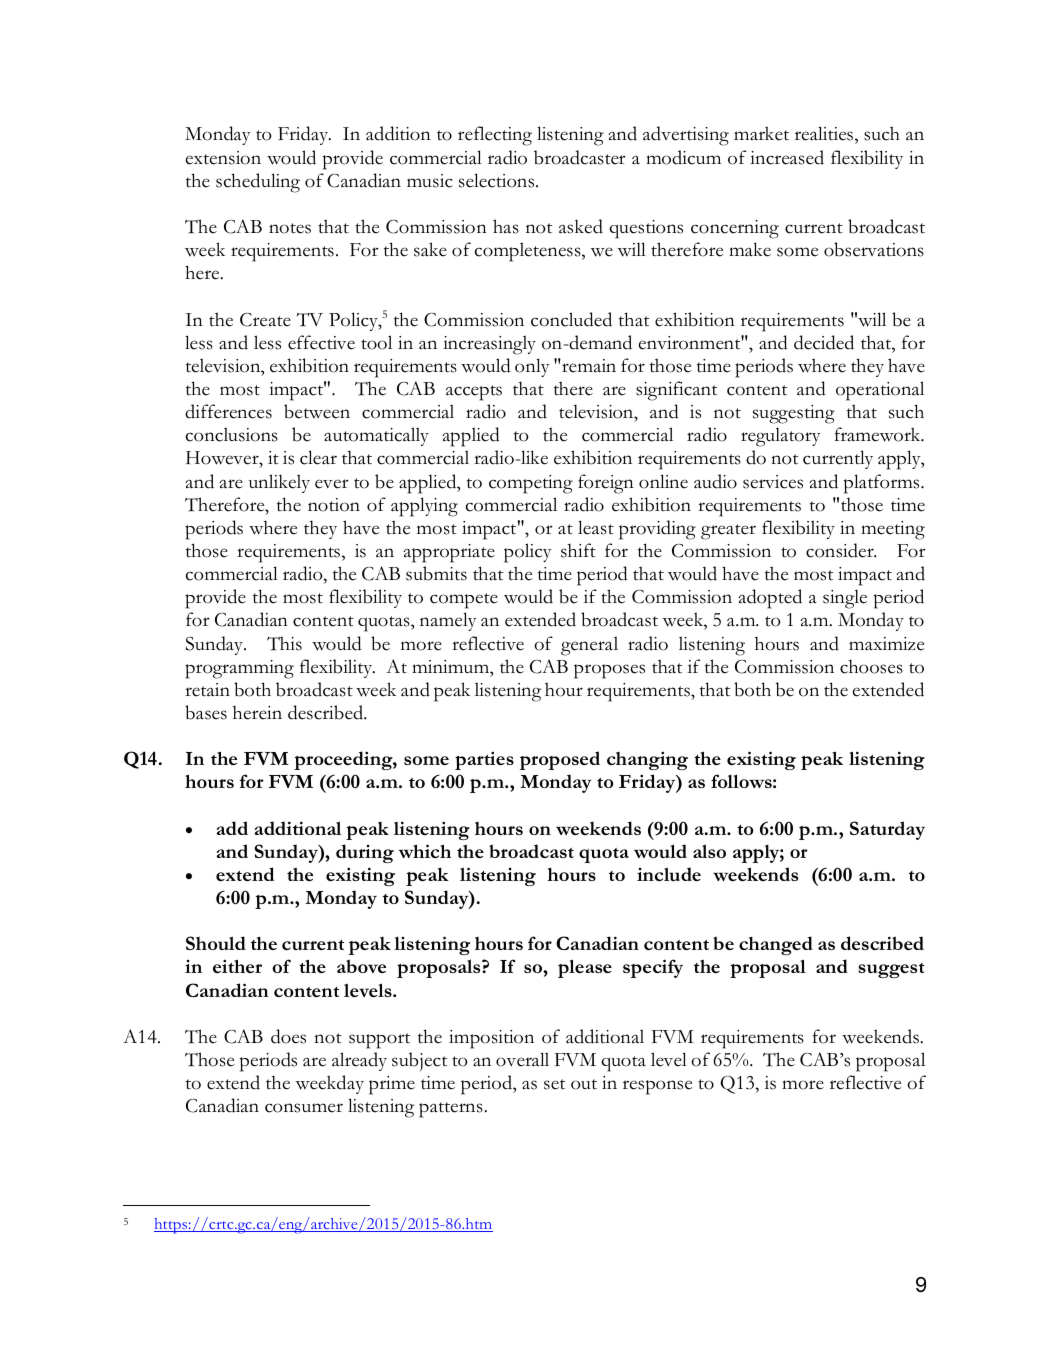 The height and width of the page is (1357, 1048). What do you see at coordinates (531, 484) in the page?
I see `competing` at bounding box center [531, 484].
